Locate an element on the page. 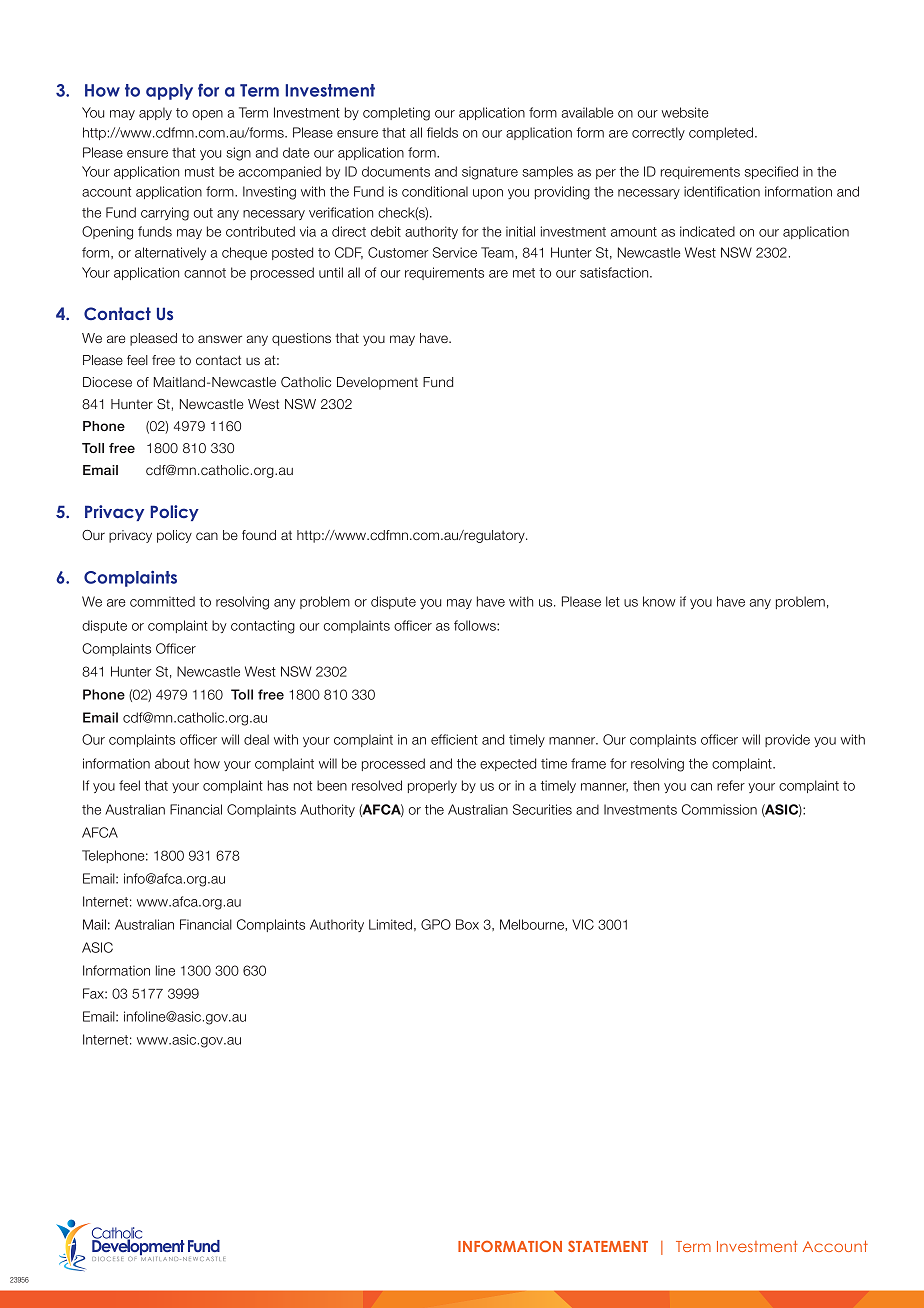  satisfaction is located at coordinates (615, 272).
